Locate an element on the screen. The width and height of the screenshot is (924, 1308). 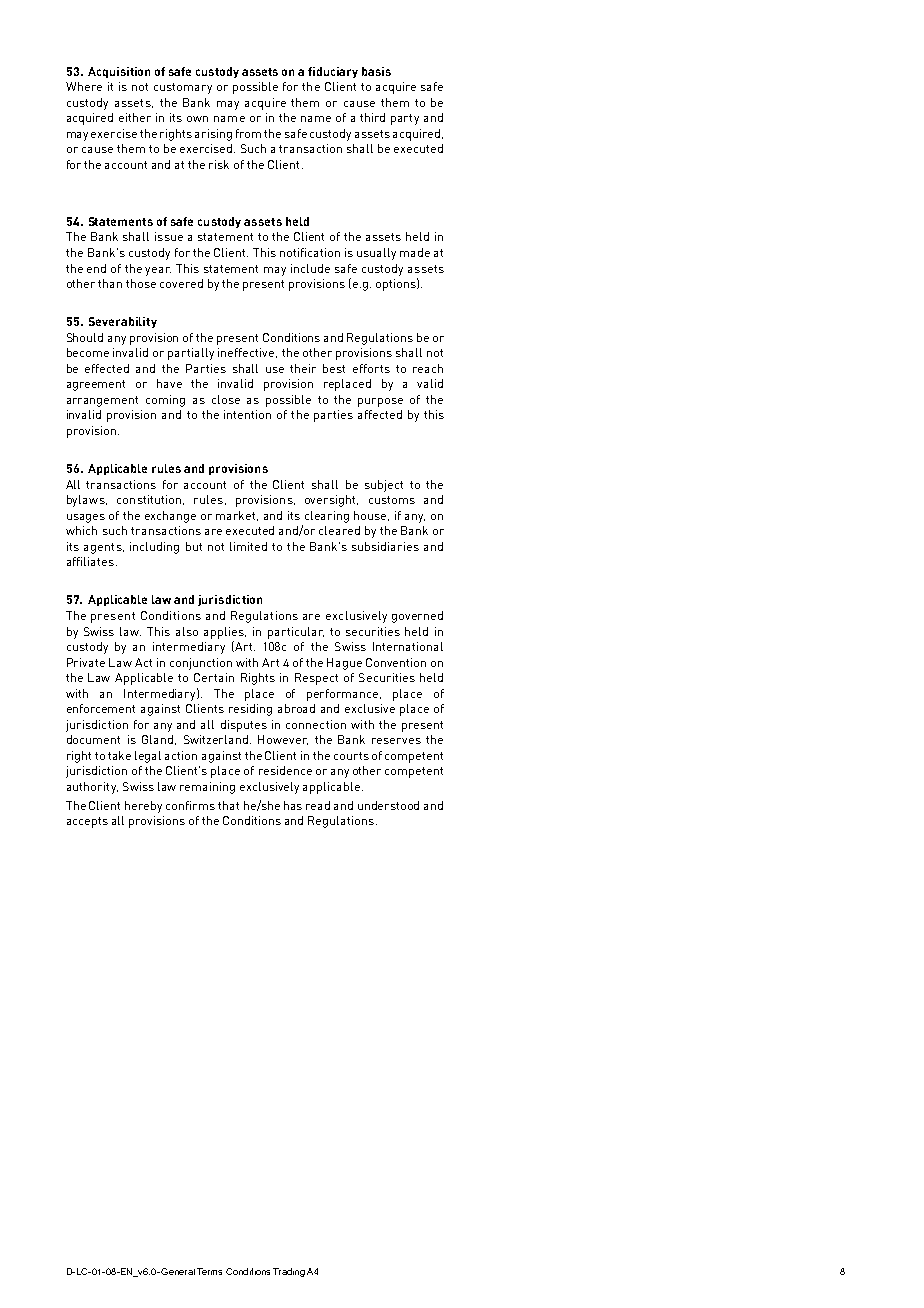
third is located at coordinates (372, 117).
